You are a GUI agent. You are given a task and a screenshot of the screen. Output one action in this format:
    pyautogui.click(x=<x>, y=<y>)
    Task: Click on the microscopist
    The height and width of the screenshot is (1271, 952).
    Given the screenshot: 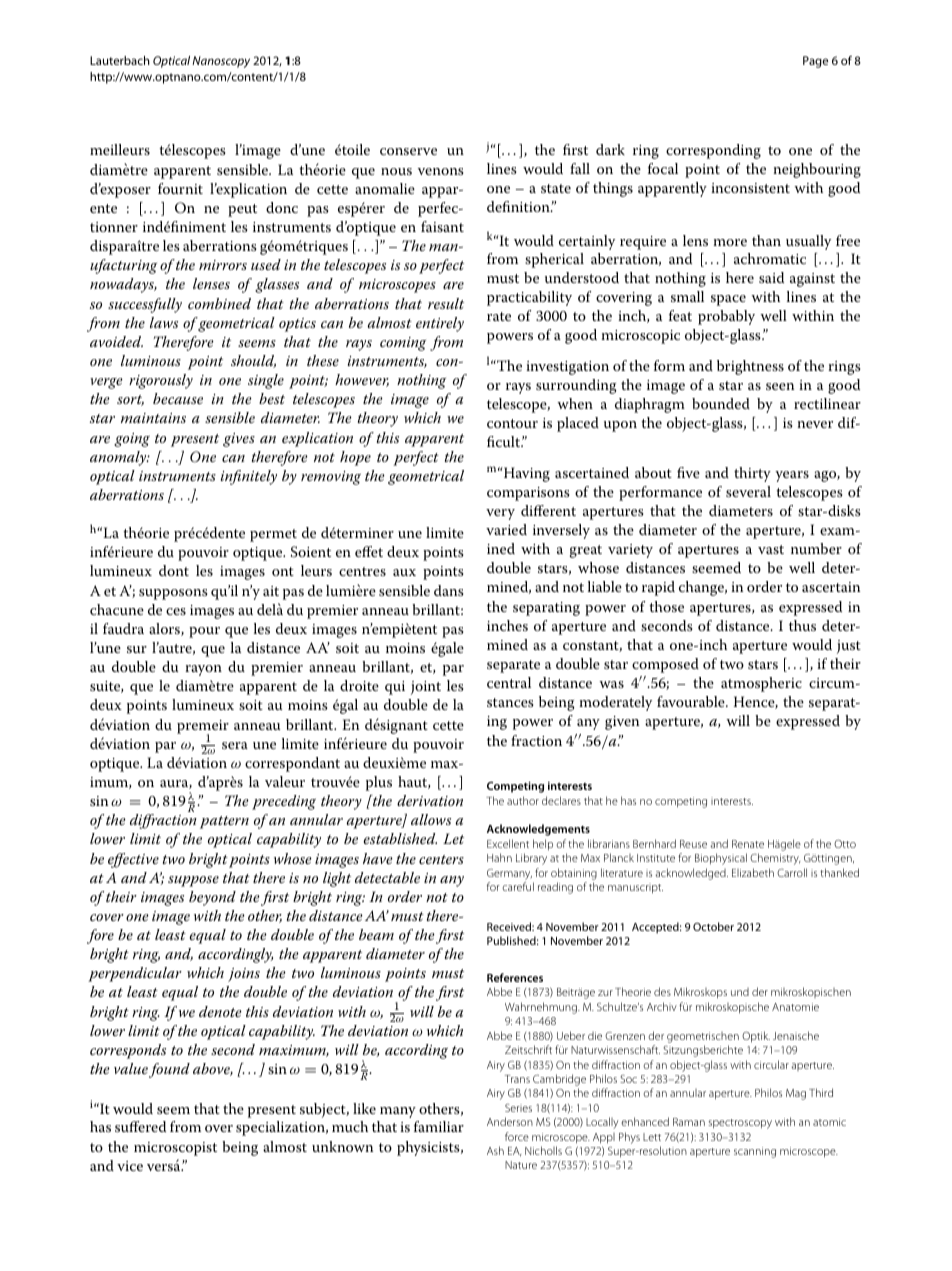 What is the action you would take?
    pyautogui.click(x=175, y=1149)
